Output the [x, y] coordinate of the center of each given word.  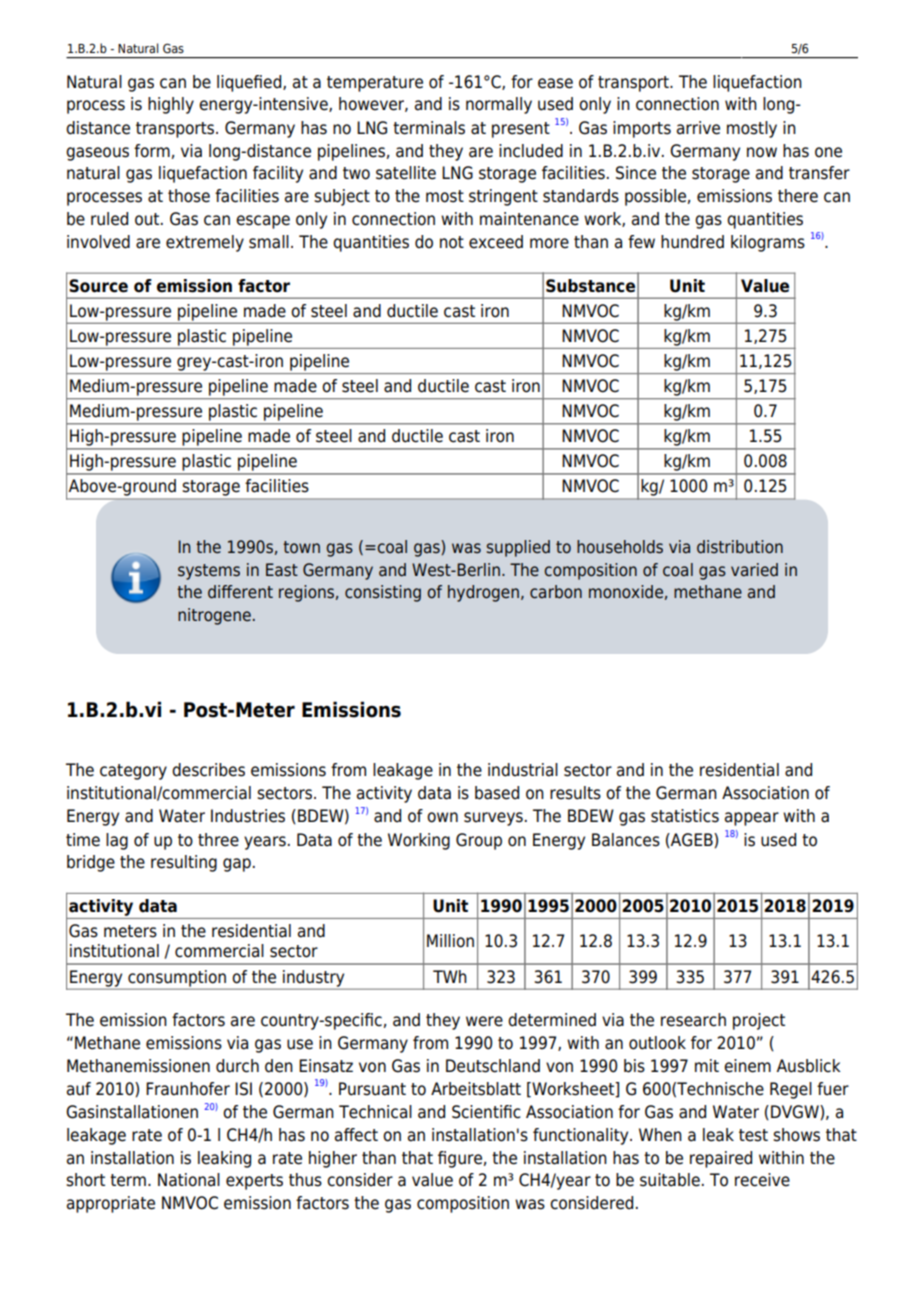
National [189, 1180]
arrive [698, 128]
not [452, 242]
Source [98, 286]
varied [754, 570]
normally [499, 105]
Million [450, 941]
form [152, 151]
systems [209, 572]
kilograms [768, 243]
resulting [184, 863]
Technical [375, 1112]
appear [752, 819]
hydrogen [483, 593]
